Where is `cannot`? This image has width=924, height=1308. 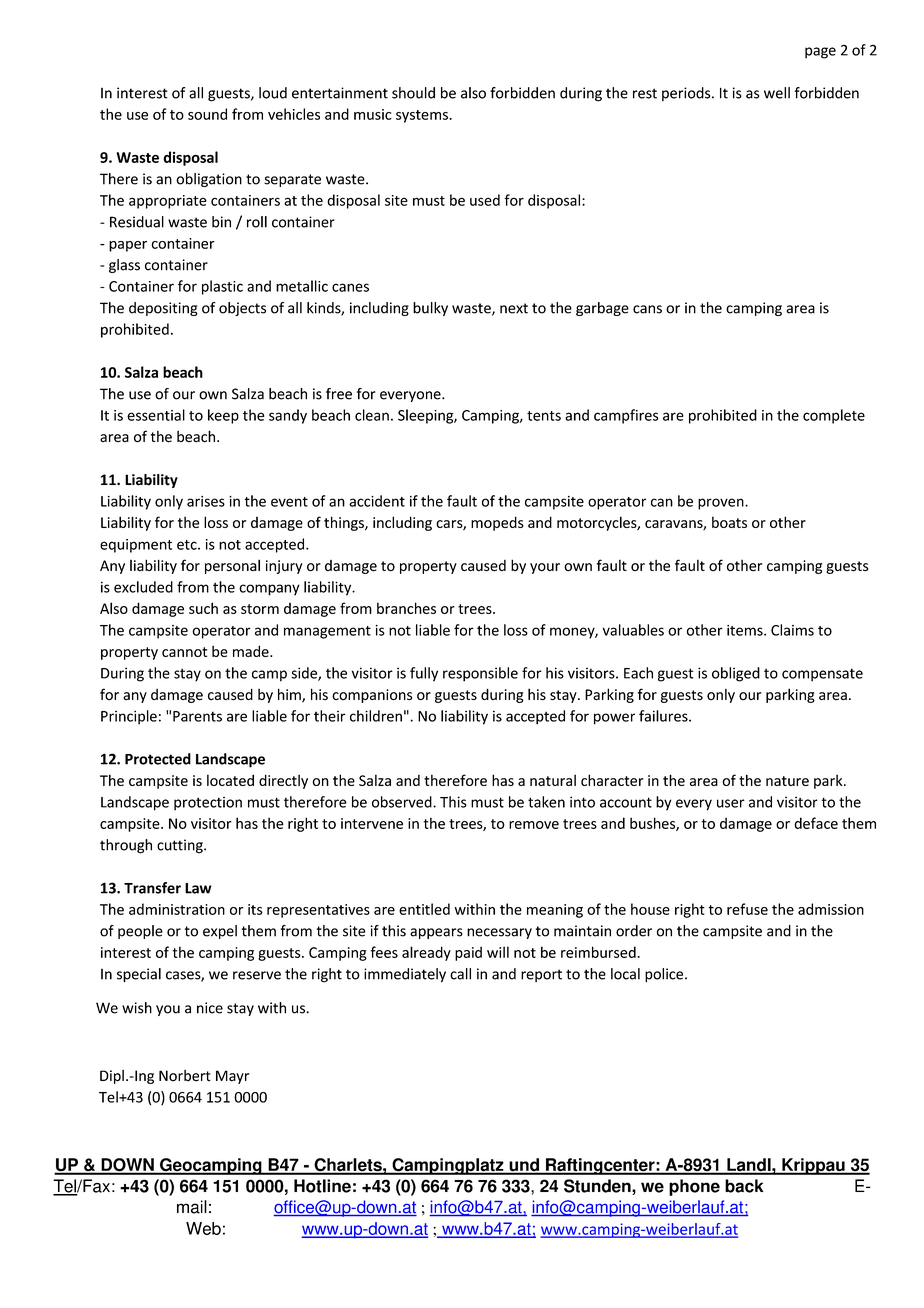
cannot is located at coordinates (184, 652).
